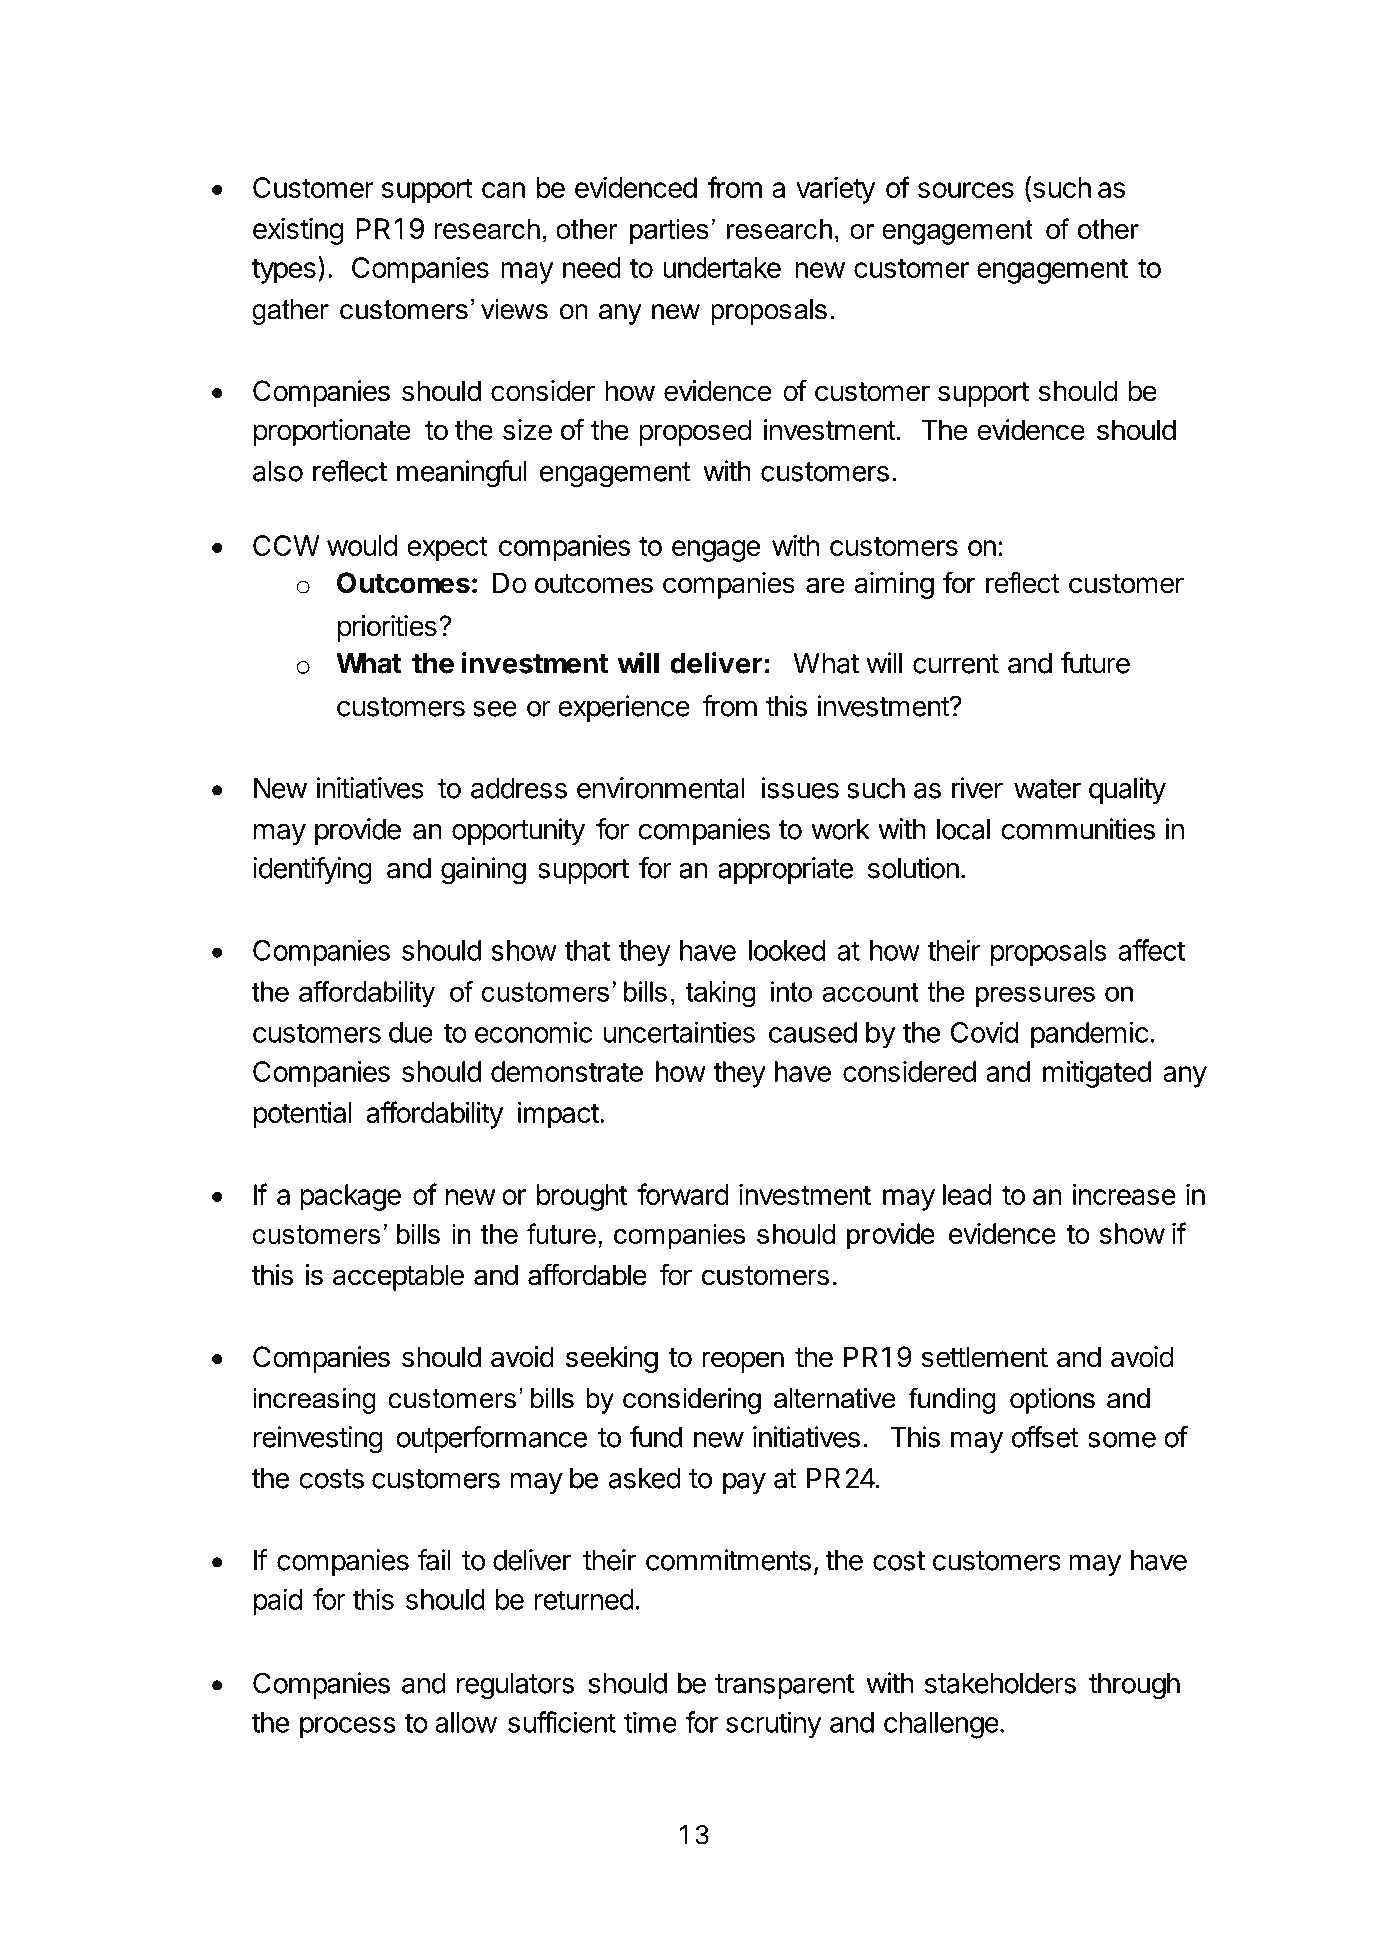 The width and height of the document is (1386, 1960). What do you see at coordinates (720, 994) in the document?
I see `taking` at bounding box center [720, 994].
